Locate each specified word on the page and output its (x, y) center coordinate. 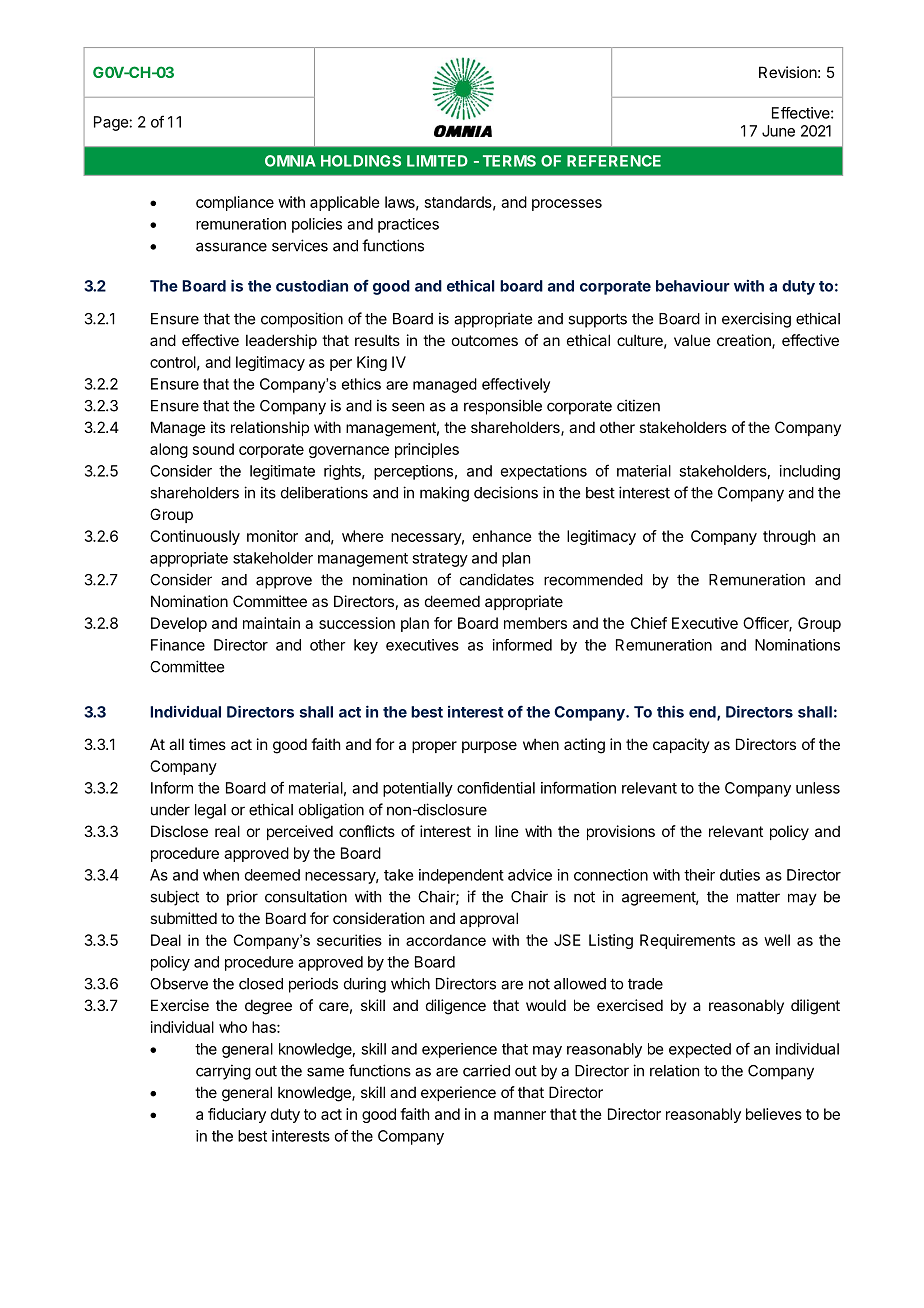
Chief (649, 623)
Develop (179, 624)
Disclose (179, 831)
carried (486, 1070)
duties (740, 875)
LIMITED (437, 161)
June (778, 131)
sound (213, 449)
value (692, 340)
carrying (223, 1072)
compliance (235, 203)
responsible (503, 407)
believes (774, 1114)
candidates (497, 579)
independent (461, 876)
